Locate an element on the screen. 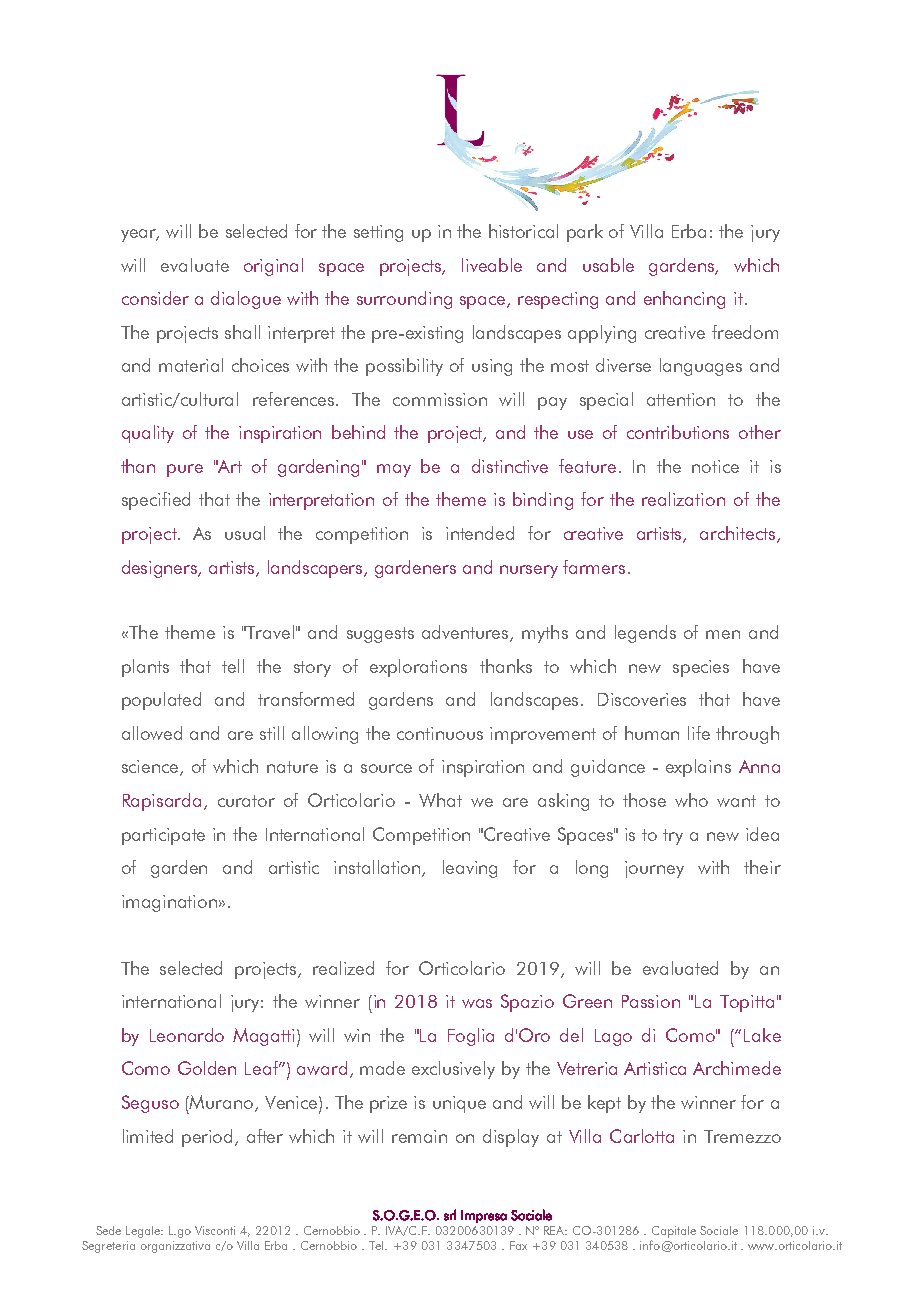  consider is located at coordinates (155, 298).
